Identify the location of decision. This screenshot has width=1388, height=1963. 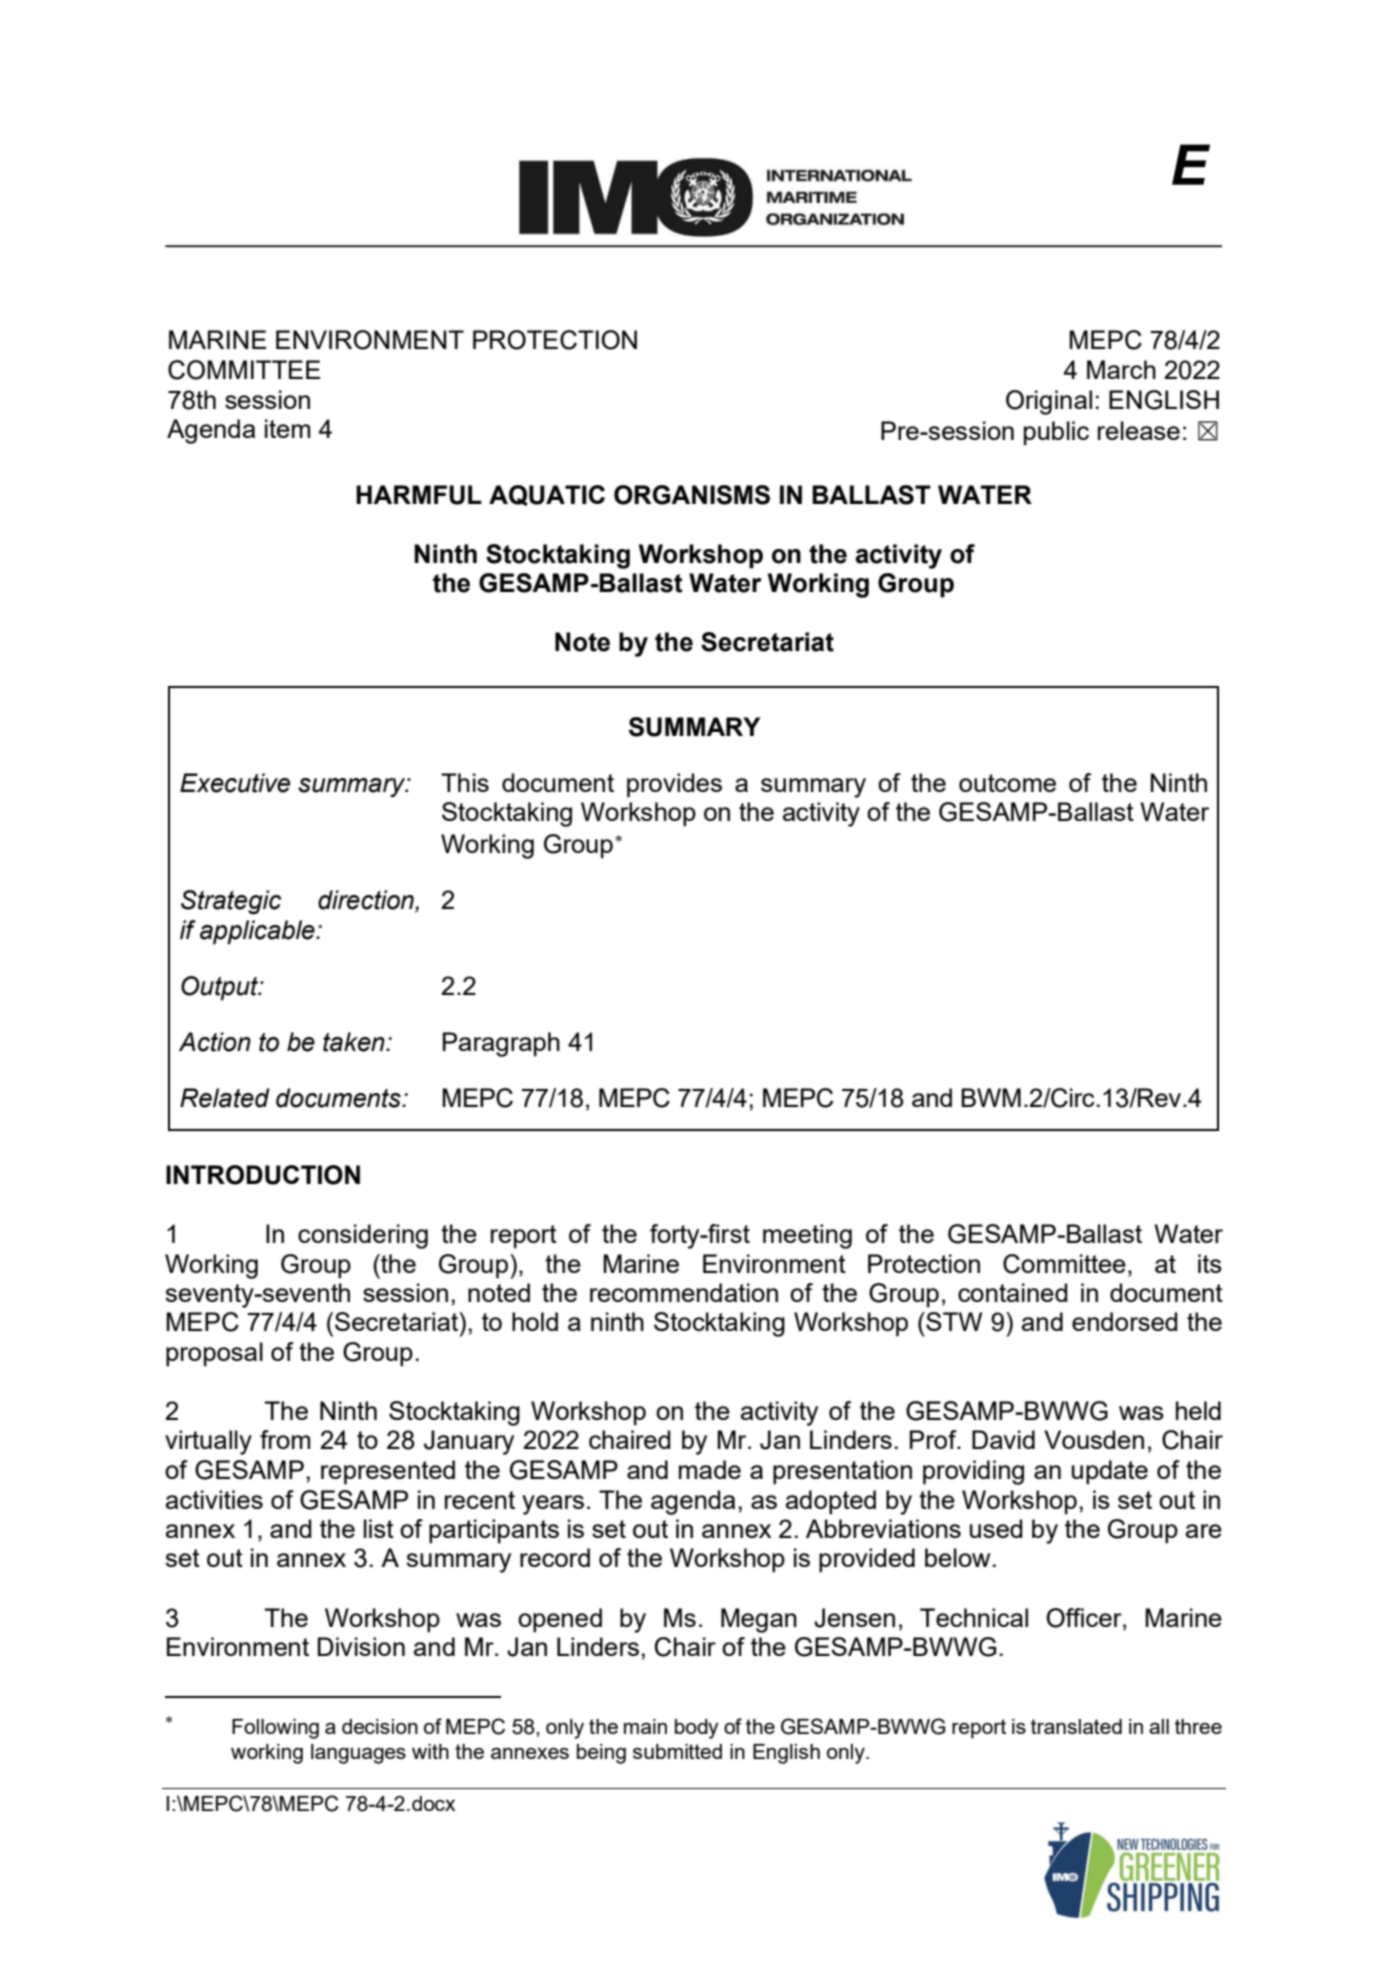
(380, 1726).
